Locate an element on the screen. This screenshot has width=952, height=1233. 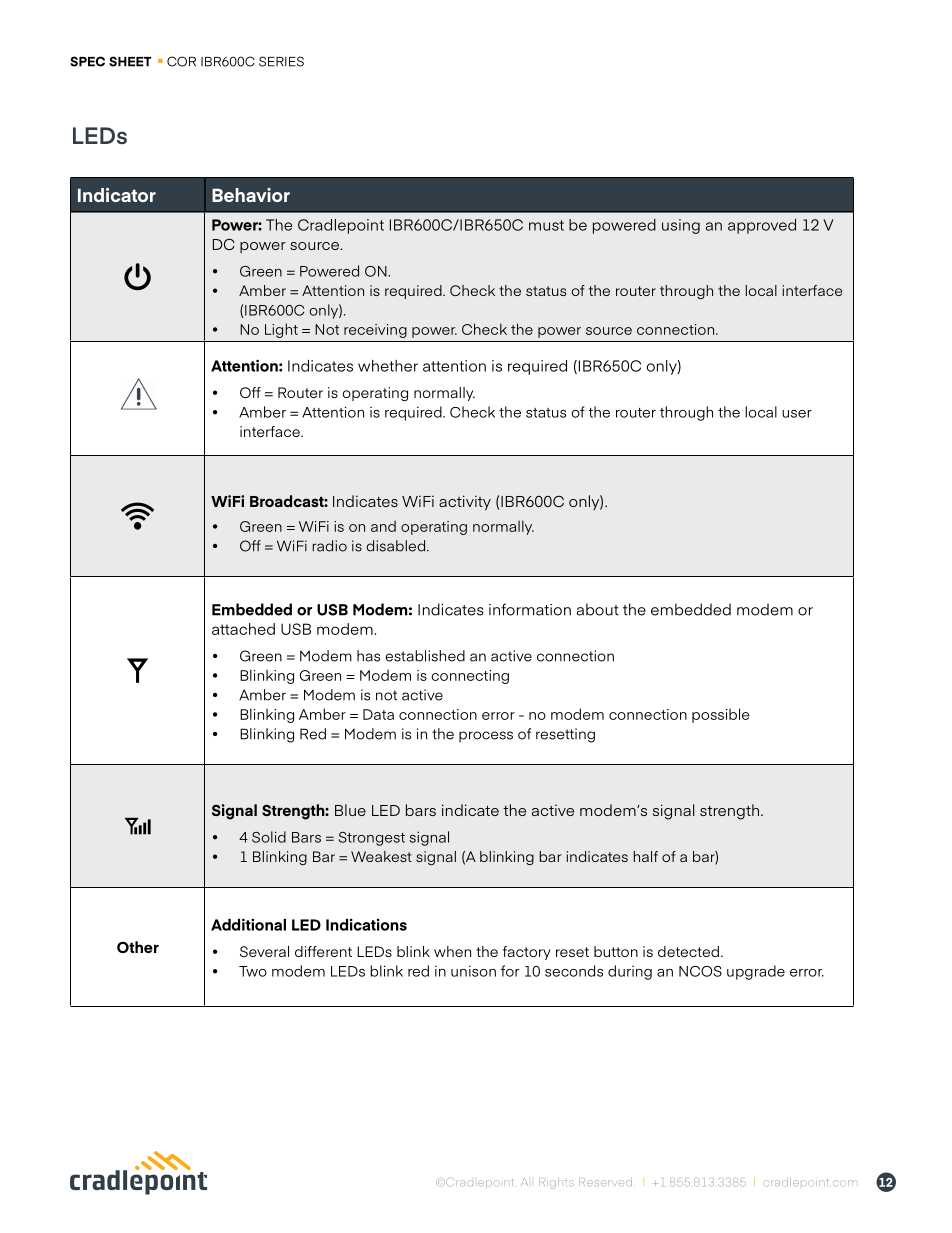
Two is located at coordinates (253, 971).
